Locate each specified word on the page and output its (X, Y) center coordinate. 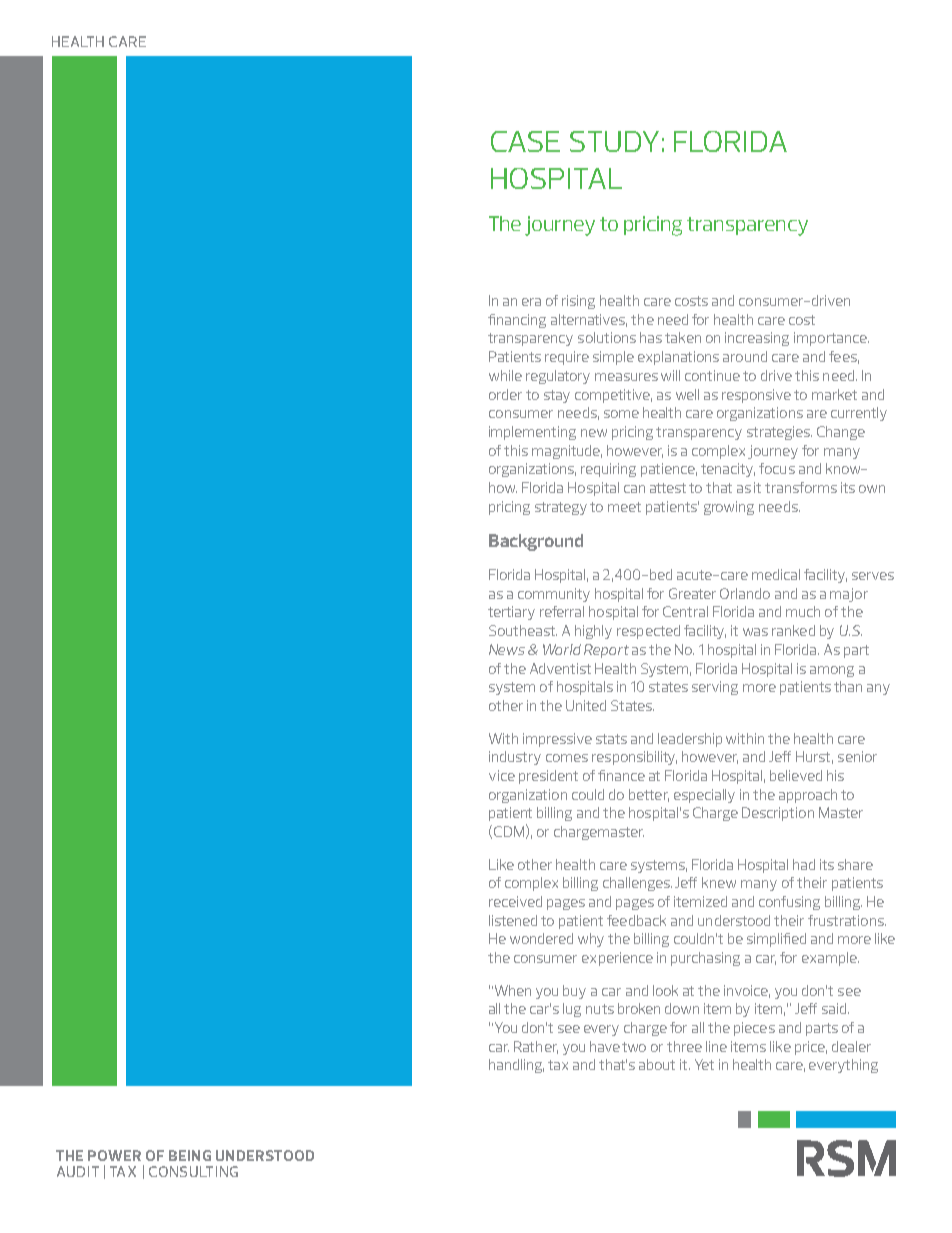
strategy (561, 508)
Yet (704, 1064)
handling (516, 1066)
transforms (801, 487)
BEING (190, 1155)
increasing (757, 339)
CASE (525, 141)
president (548, 777)
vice (502, 775)
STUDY (614, 141)
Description (778, 814)
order (505, 394)
